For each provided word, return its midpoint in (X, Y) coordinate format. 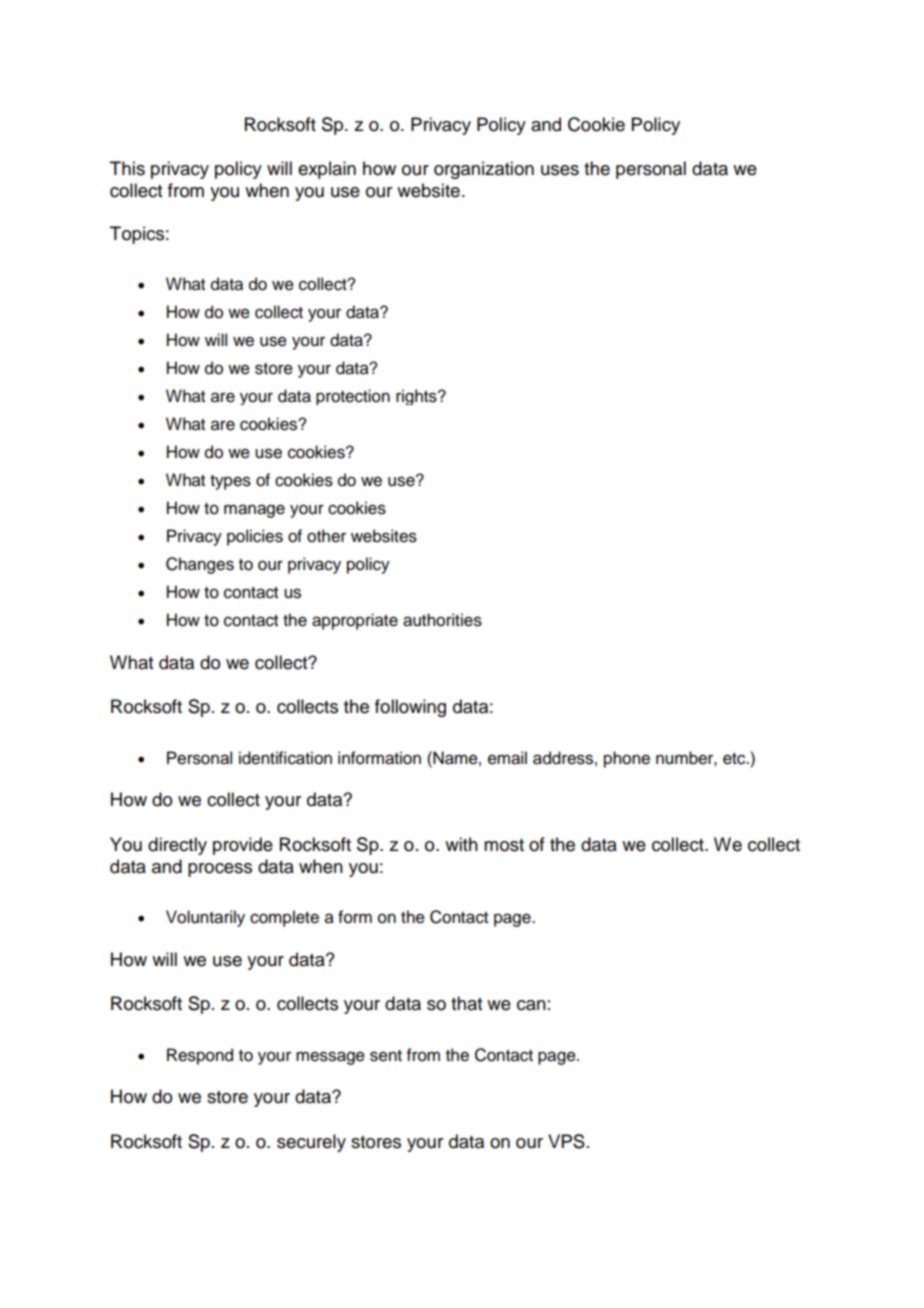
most (504, 845)
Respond (200, 1056)
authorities (442, 620)
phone (627, 759)
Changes (200, 565)
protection (353, 397)
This (127, 168)
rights (417, 397)
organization (484, 170)
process (220, 870)
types (230, 482)
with (461, 844)
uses (560, 170)
